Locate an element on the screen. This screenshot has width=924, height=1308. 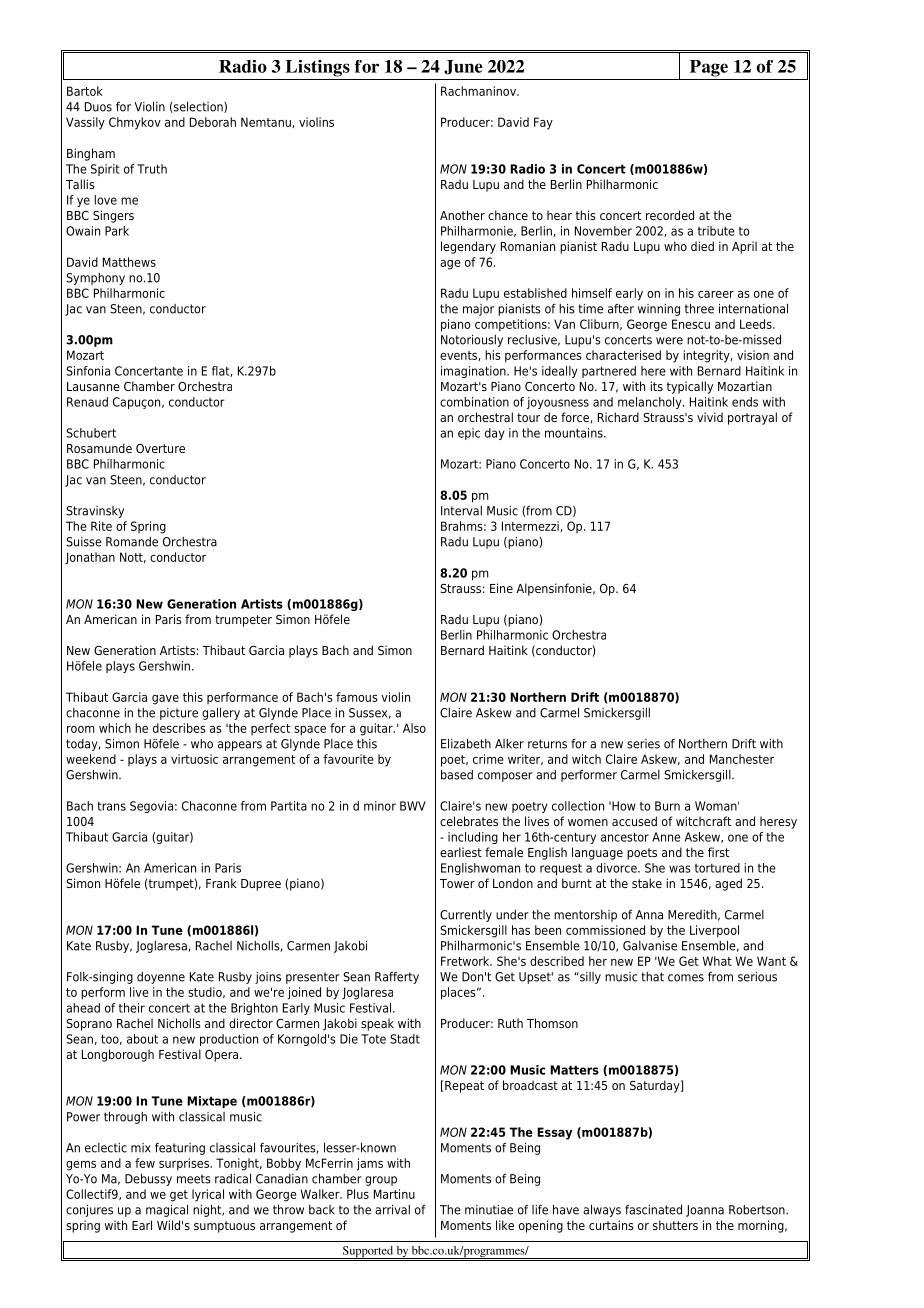
first is located at coordinates (718, 852).
